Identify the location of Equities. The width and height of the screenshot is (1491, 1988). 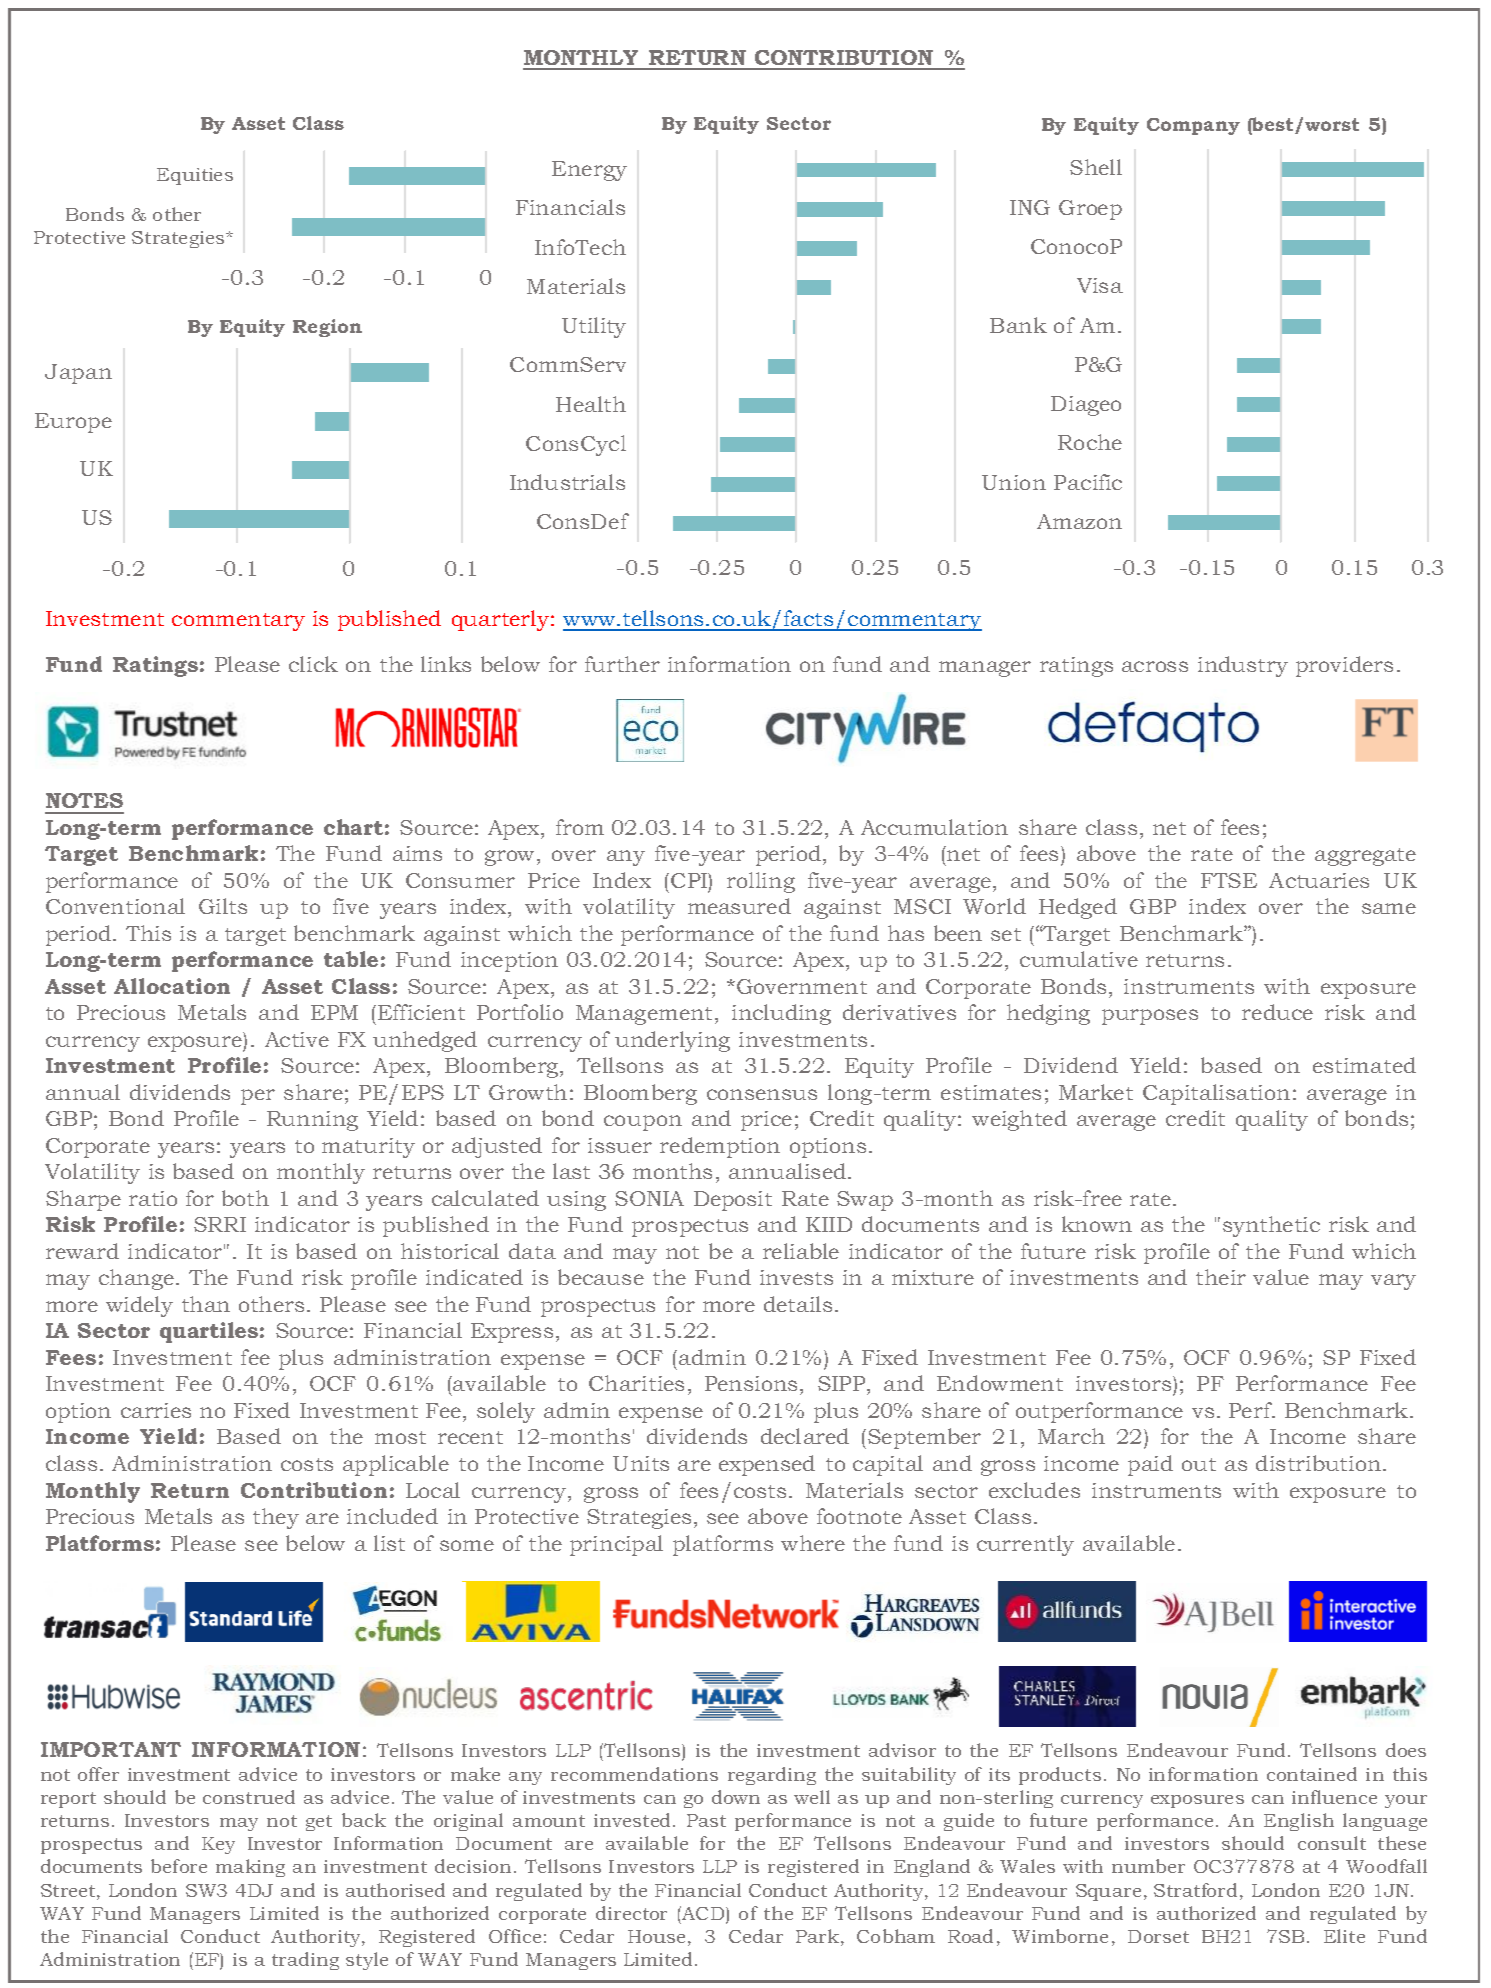
(195, 176).
